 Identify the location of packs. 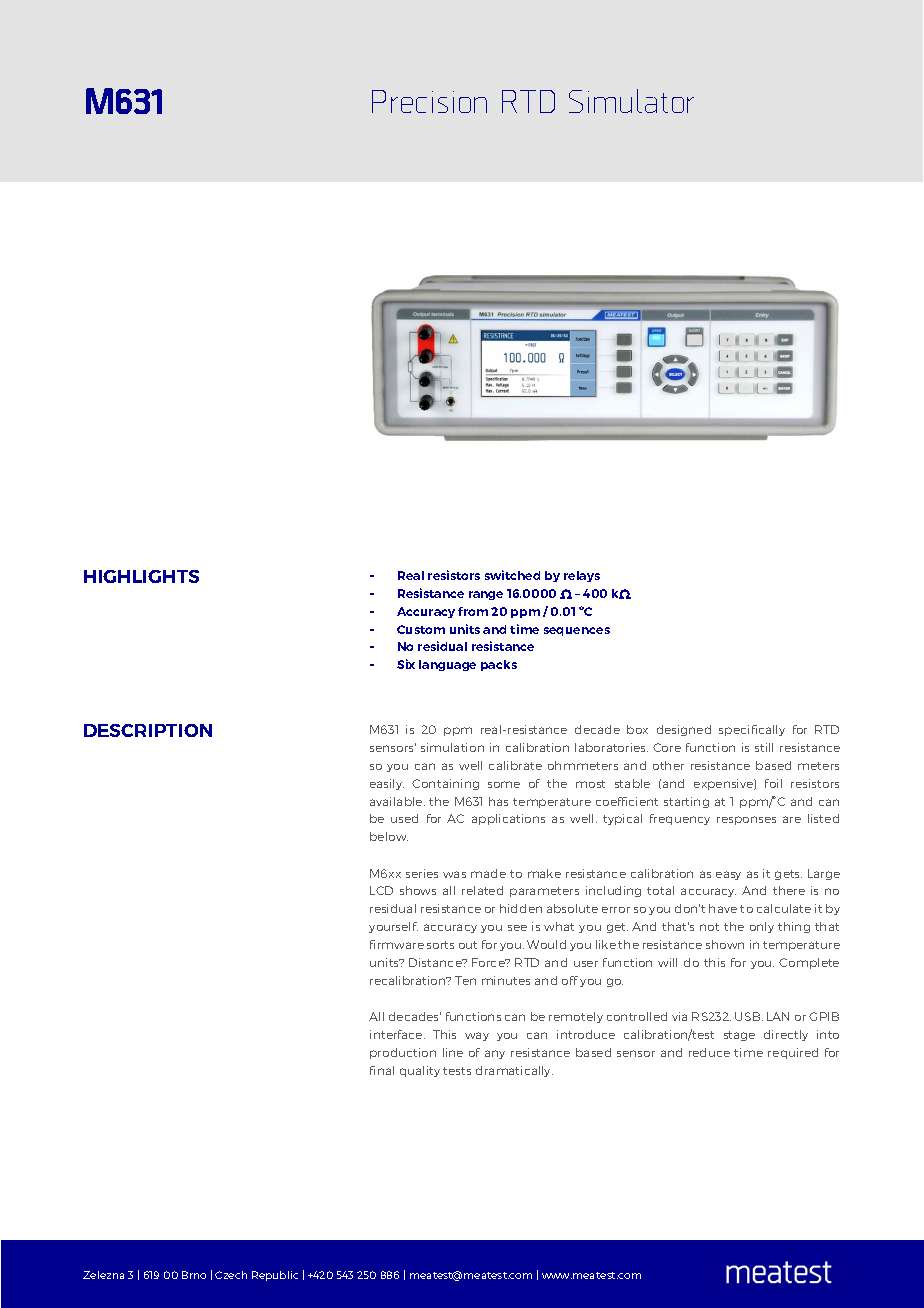
(499, 665).
